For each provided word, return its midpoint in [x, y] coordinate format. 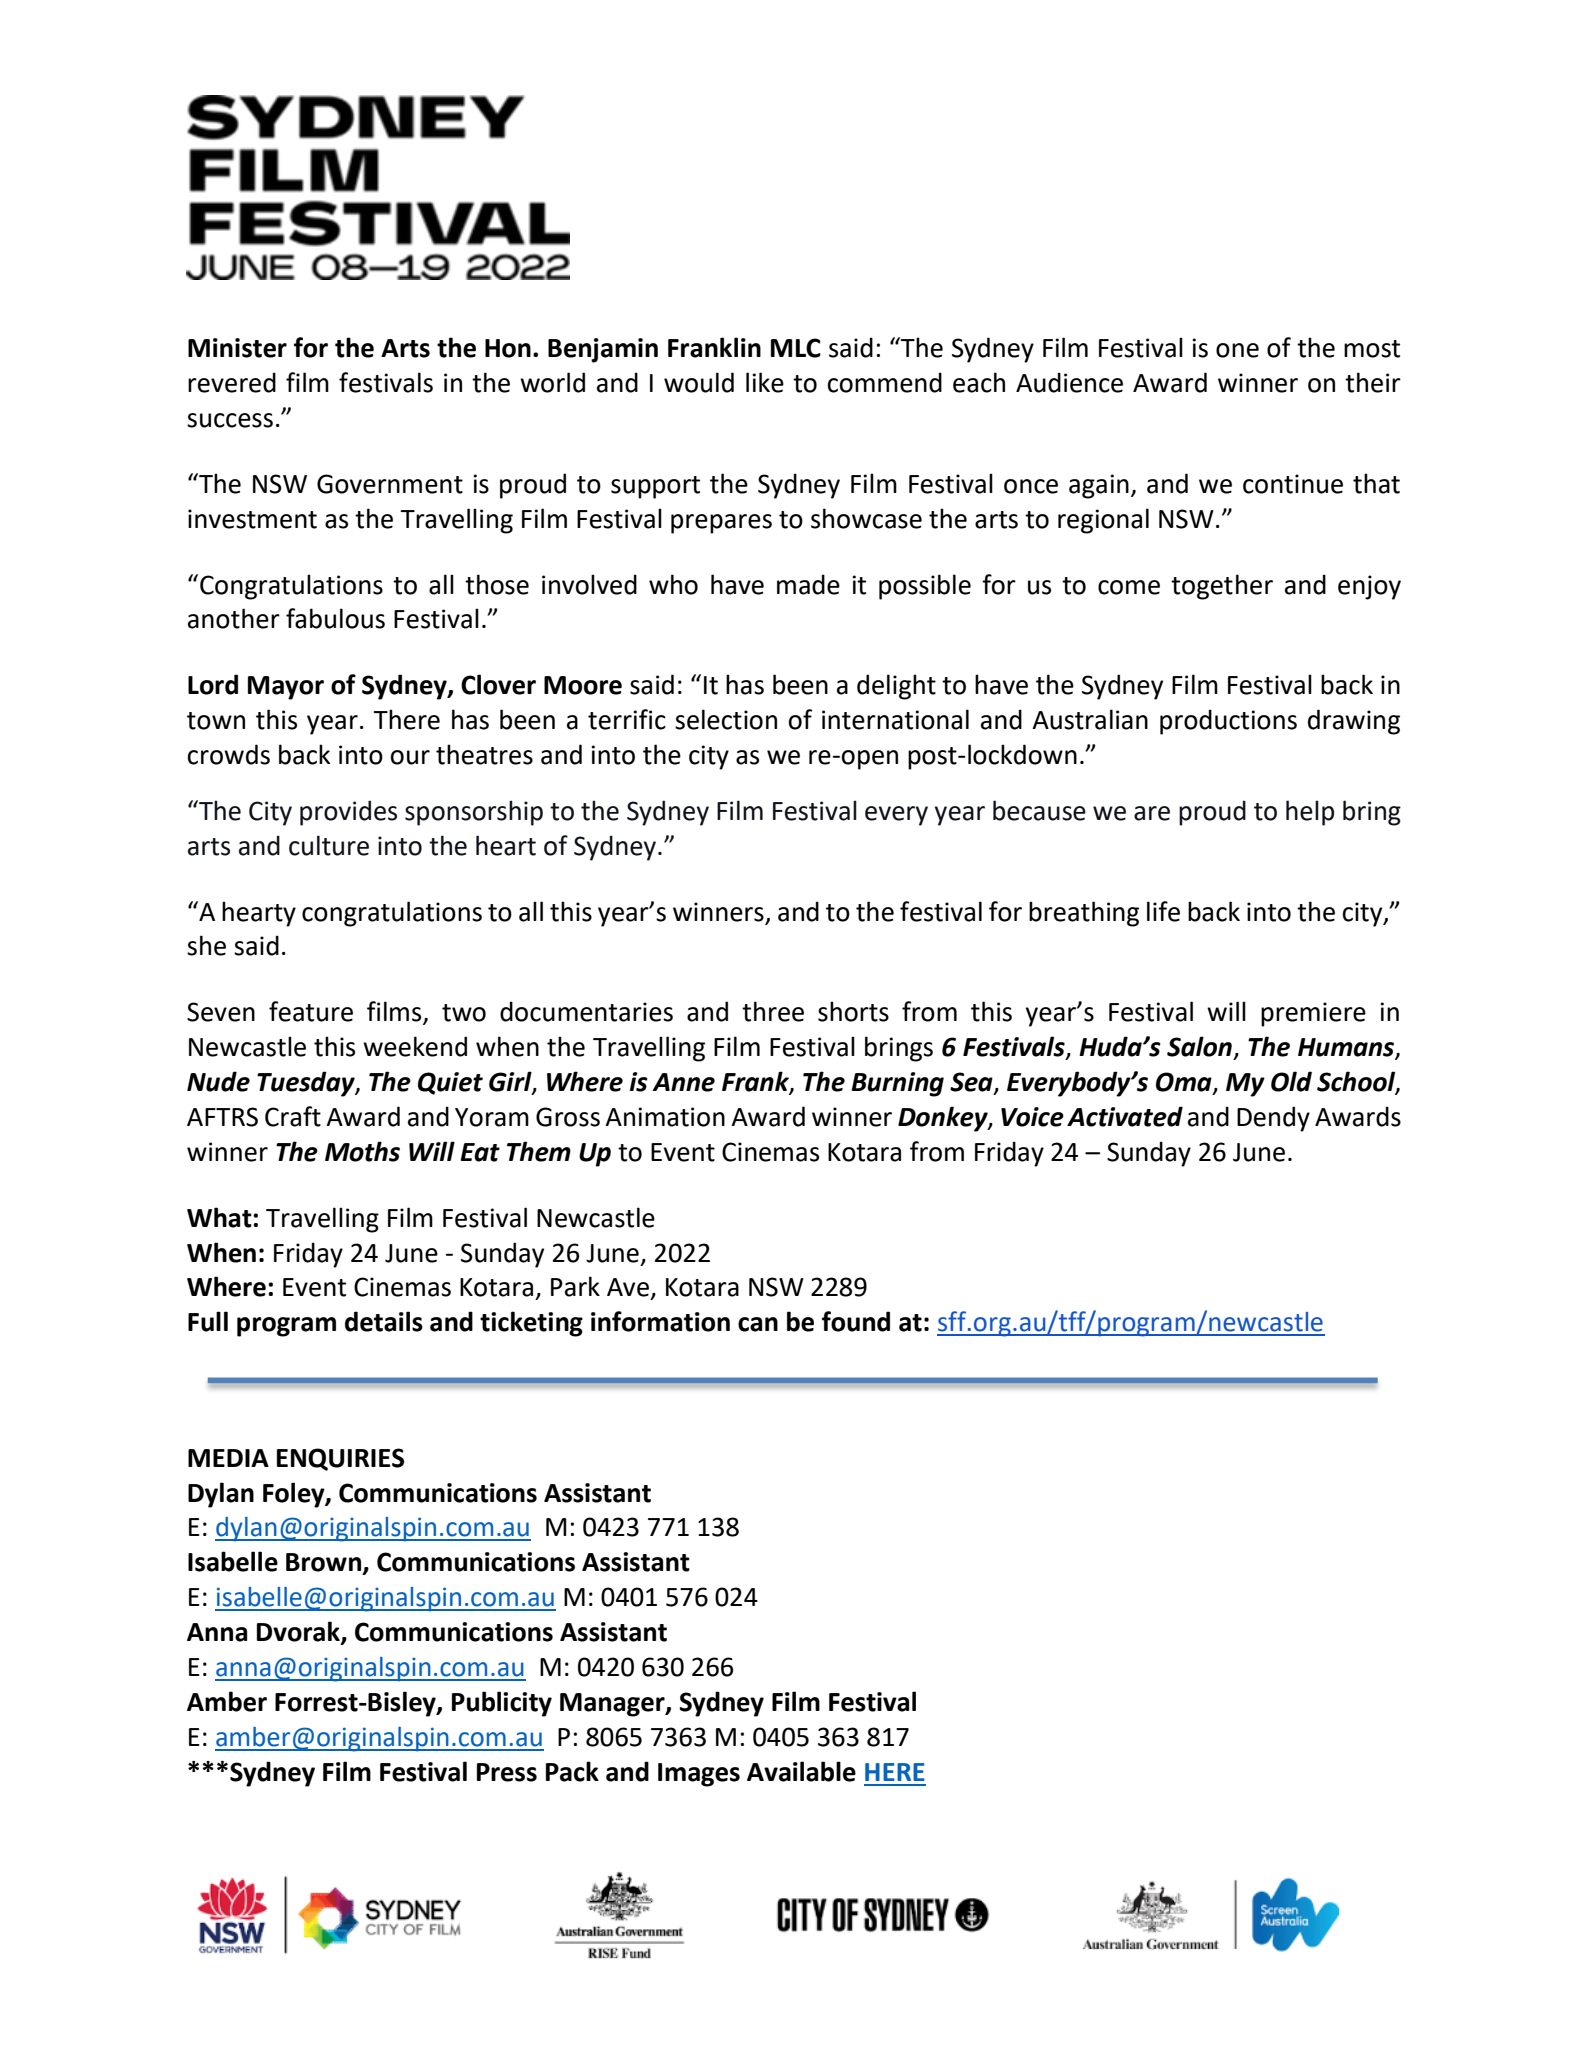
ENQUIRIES [340, 1459]
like [765, 382]
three [773, 1011]
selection [726, 719]
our [410, 757]
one [1237, 350]
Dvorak [299, 1632]
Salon [1199, 1046]
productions [1228, 722]
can [758, 1324]
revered [232, 382]
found [856, 1321]
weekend [415, 1046]
